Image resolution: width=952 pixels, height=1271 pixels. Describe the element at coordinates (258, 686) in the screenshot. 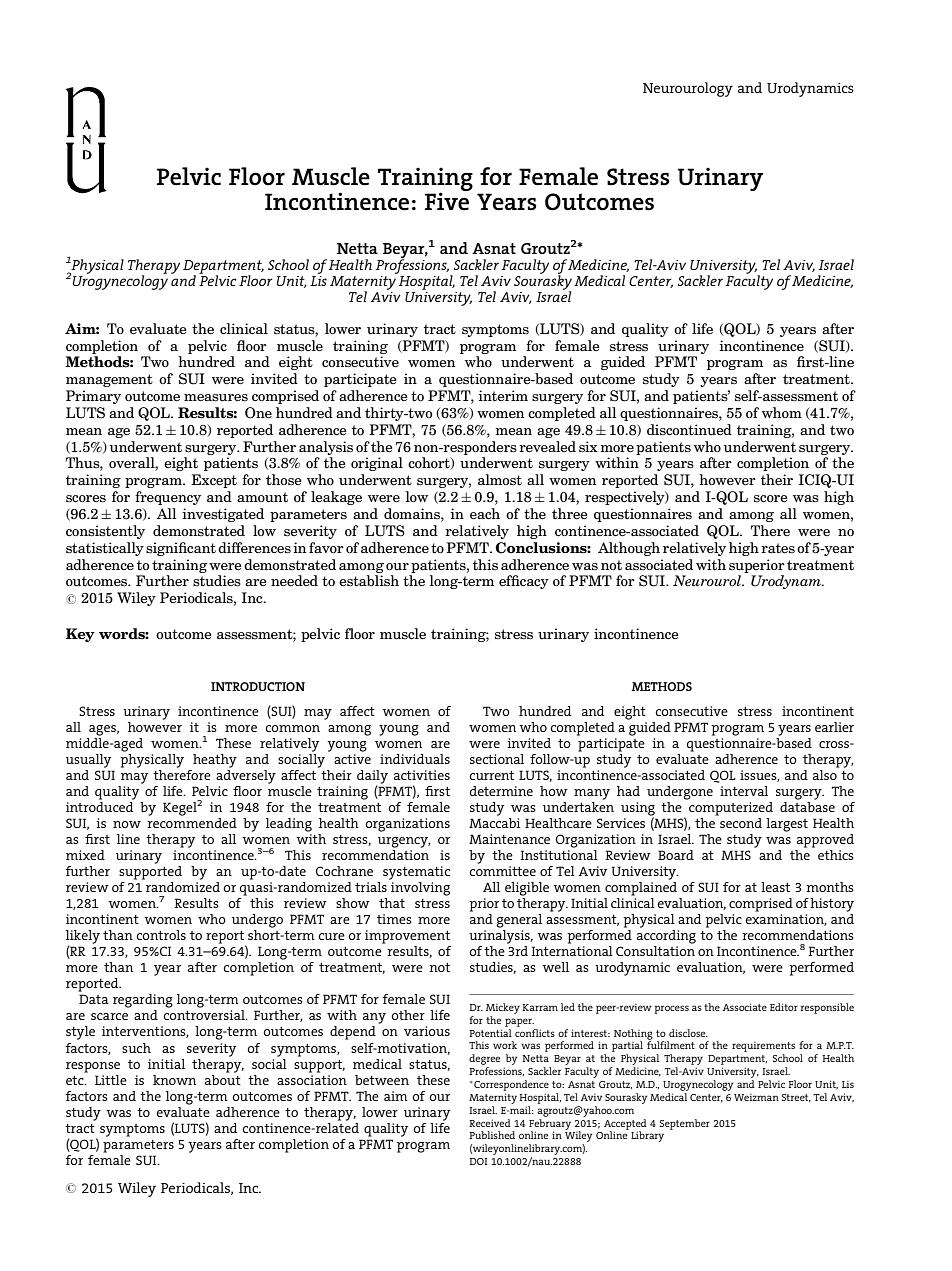

I see `INTRODUCTION` at that location.
